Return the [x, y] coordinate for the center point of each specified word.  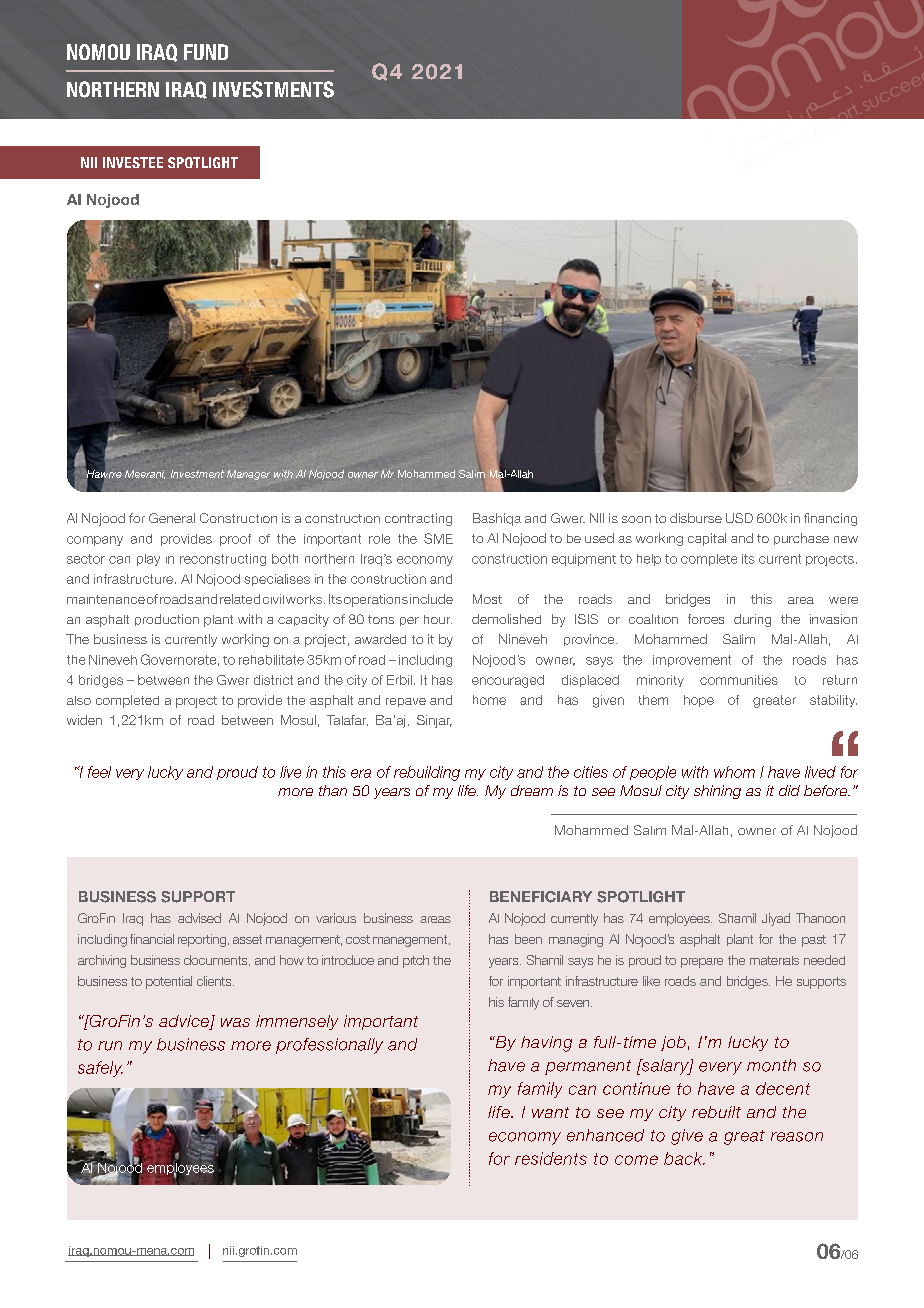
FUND [206, 52]
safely [100, 1069]
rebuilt [716, 1112]
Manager [248, 475]
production [167, 620]
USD [739, 518]
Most [487, 599]
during [752, 620]
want [550, 1112]
